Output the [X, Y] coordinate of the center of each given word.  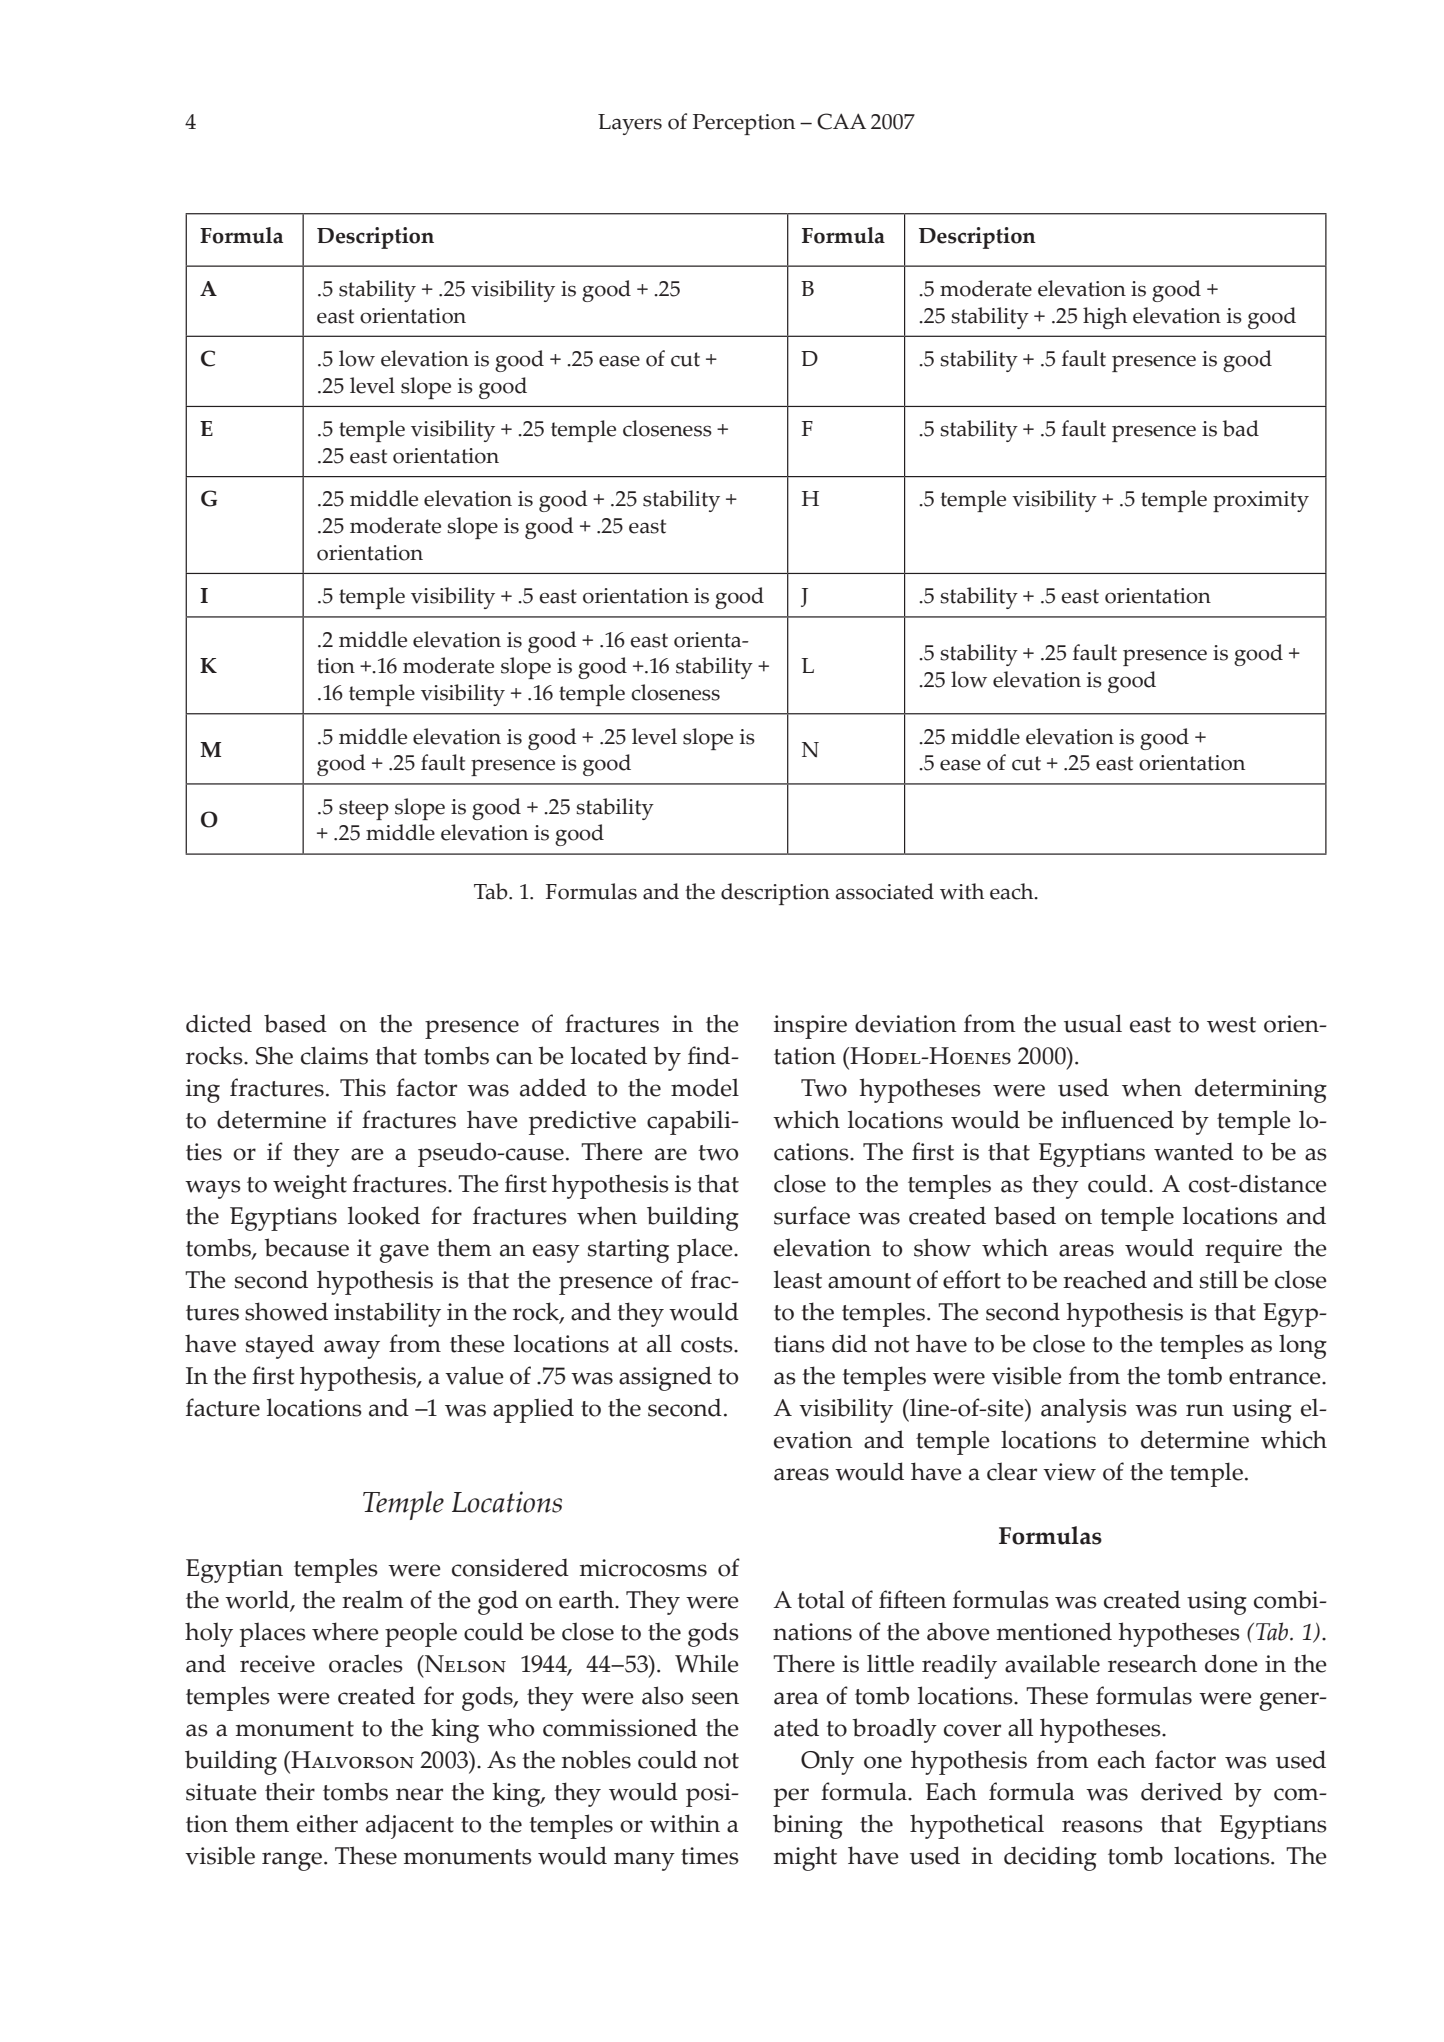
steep [364, 810]
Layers [630, 124]
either [327, 1823]
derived [1182, 1791]
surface [812, 1215]
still [1219, 1279]
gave [404, 1253]
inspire [810, 1027]
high [1105, 318]
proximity [1261, 501]
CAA [841, 121]
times [710, 1856]
